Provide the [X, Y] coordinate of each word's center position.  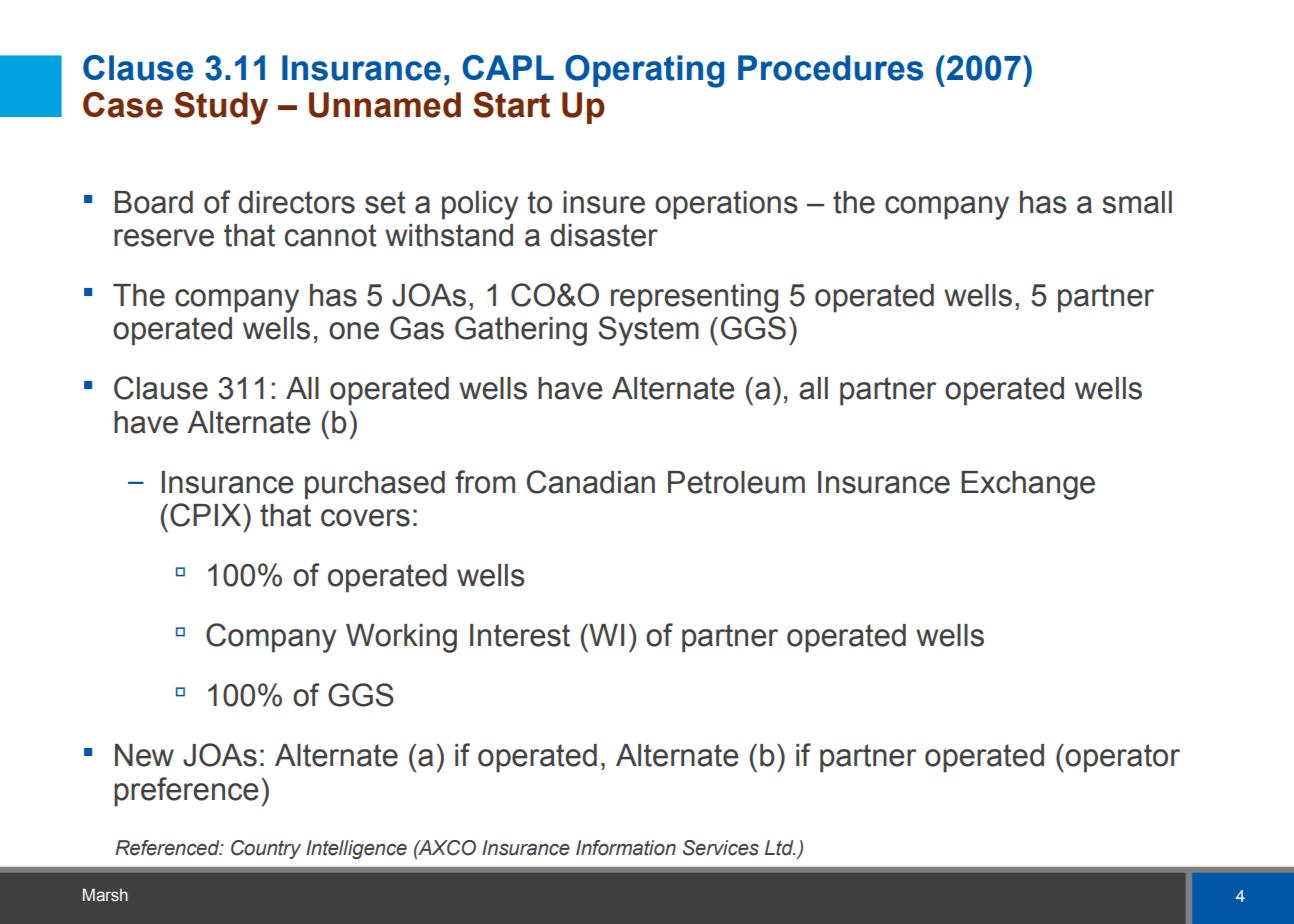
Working [401, 638]
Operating [644, 71]
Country [266, 849]
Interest [520, 635]
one [354, 331]
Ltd [780, 848]
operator [1122, 758]
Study [221, 108]
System [648, 331]
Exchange [1028, 485]
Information [626, 848]
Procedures [830, 68]
